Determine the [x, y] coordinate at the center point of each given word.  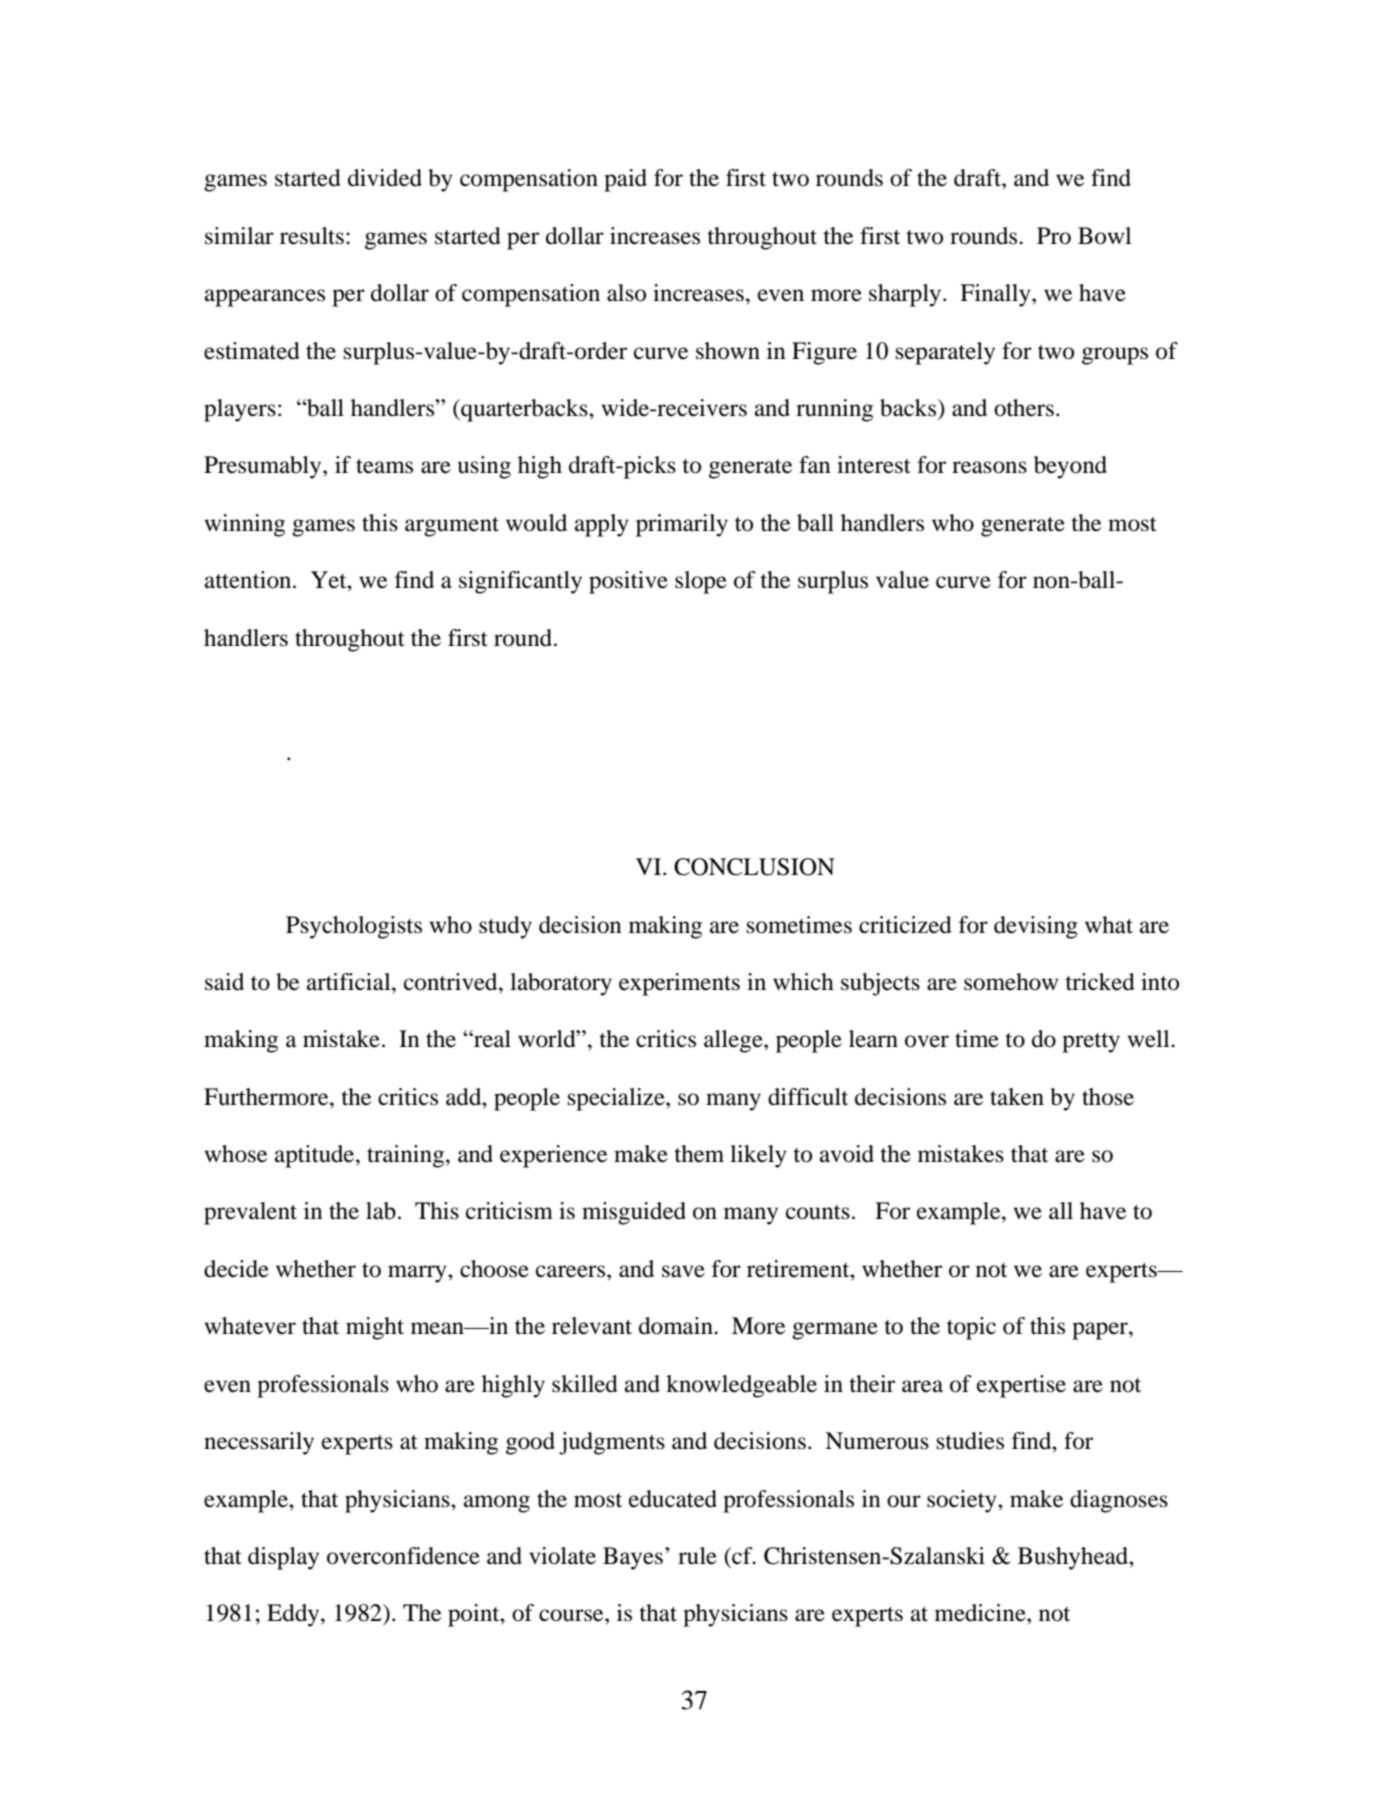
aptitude [316, 1156]
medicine [981, 1613]
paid [625, 180]
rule [697, 1556]
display [283, 1558]
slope [701, 582]
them [699, 1154]
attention [249, 580]
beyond [1070, 467]
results [312, 236]
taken [1017, 1097]
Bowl [1105, 236]
